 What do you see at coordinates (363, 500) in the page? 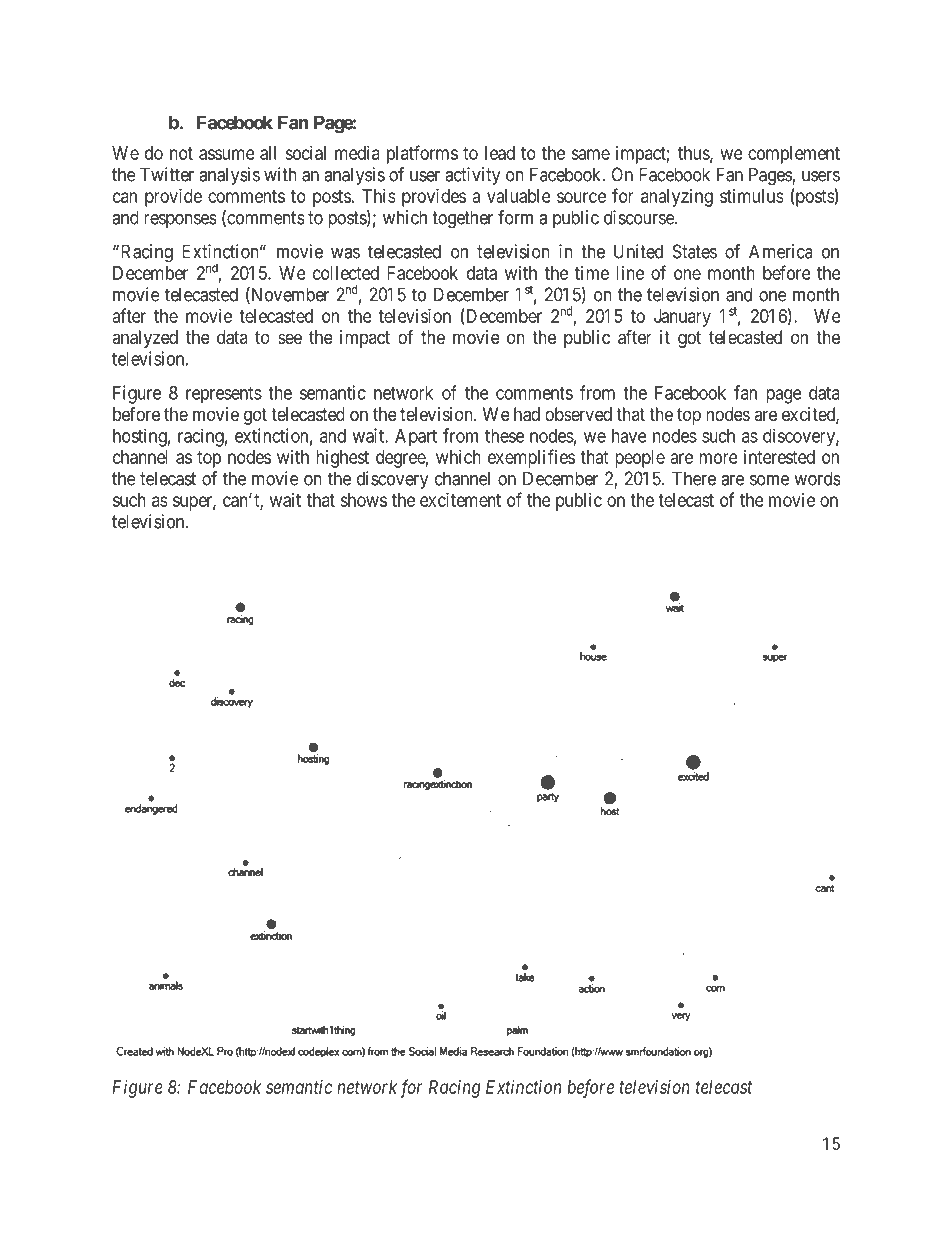
I see `shows` at bounding box center [363, 500].
